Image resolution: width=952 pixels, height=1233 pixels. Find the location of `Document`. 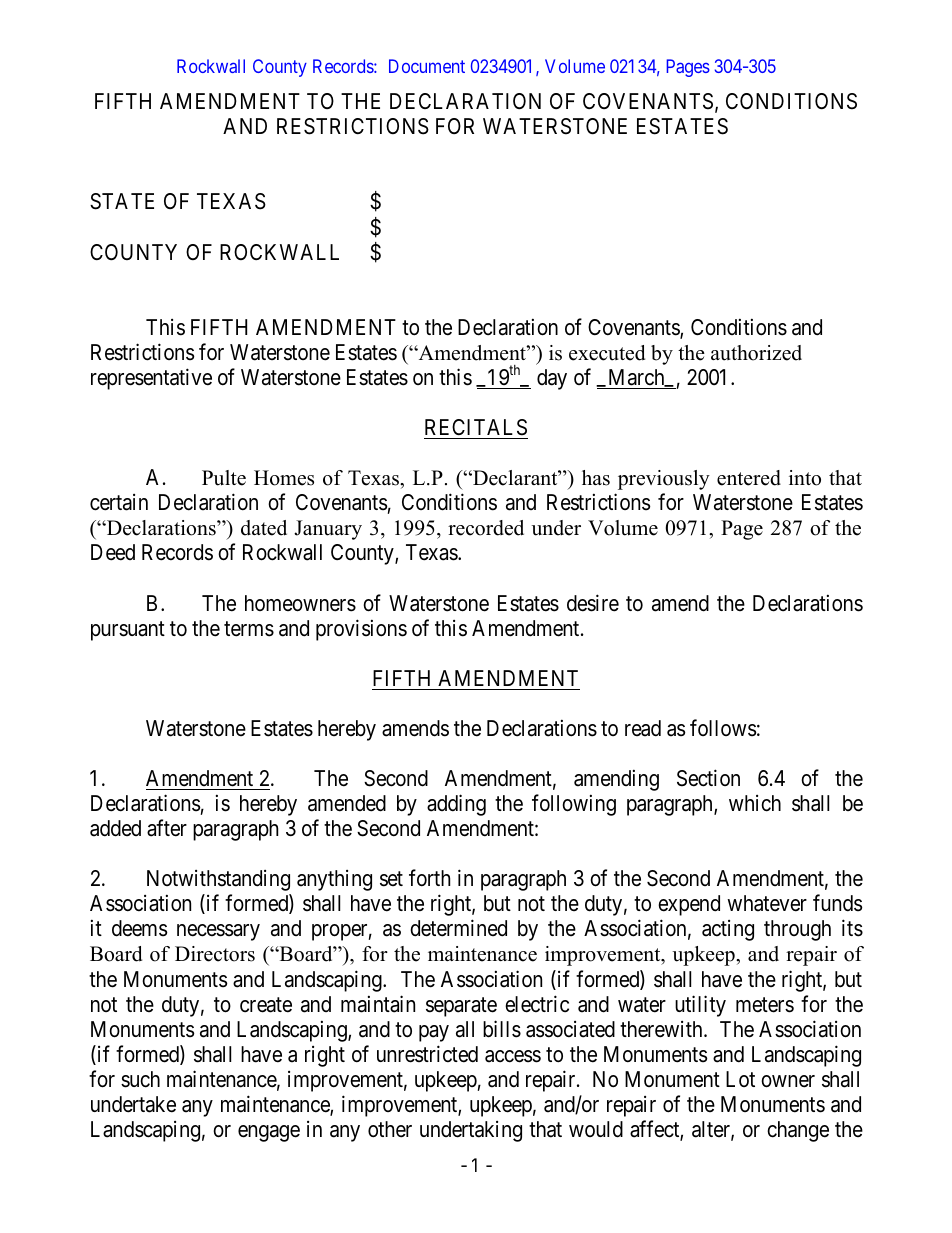

Document is located at coordinates (427, 66).
